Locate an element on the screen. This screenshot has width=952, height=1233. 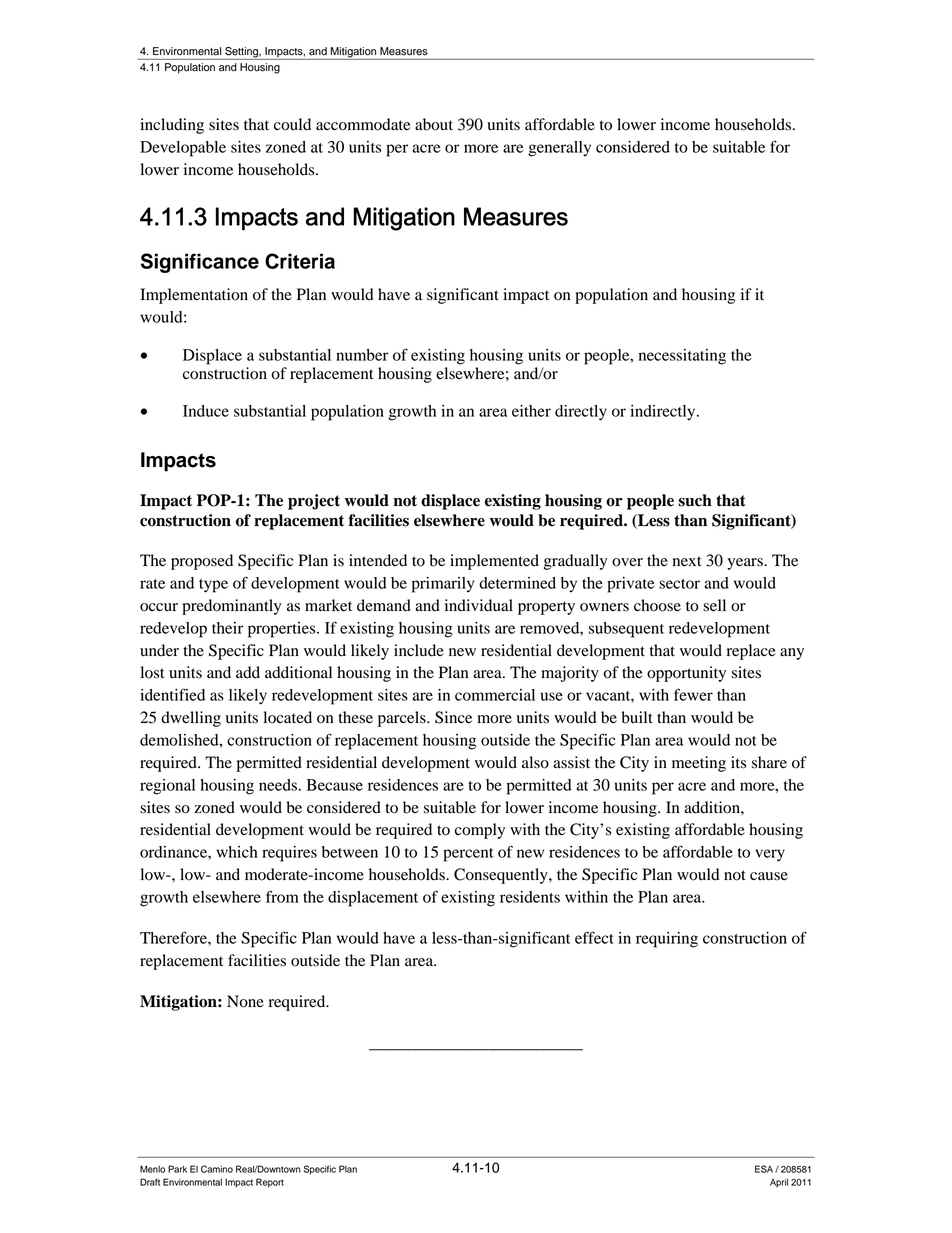
include is located at coordinates (419, 650).
